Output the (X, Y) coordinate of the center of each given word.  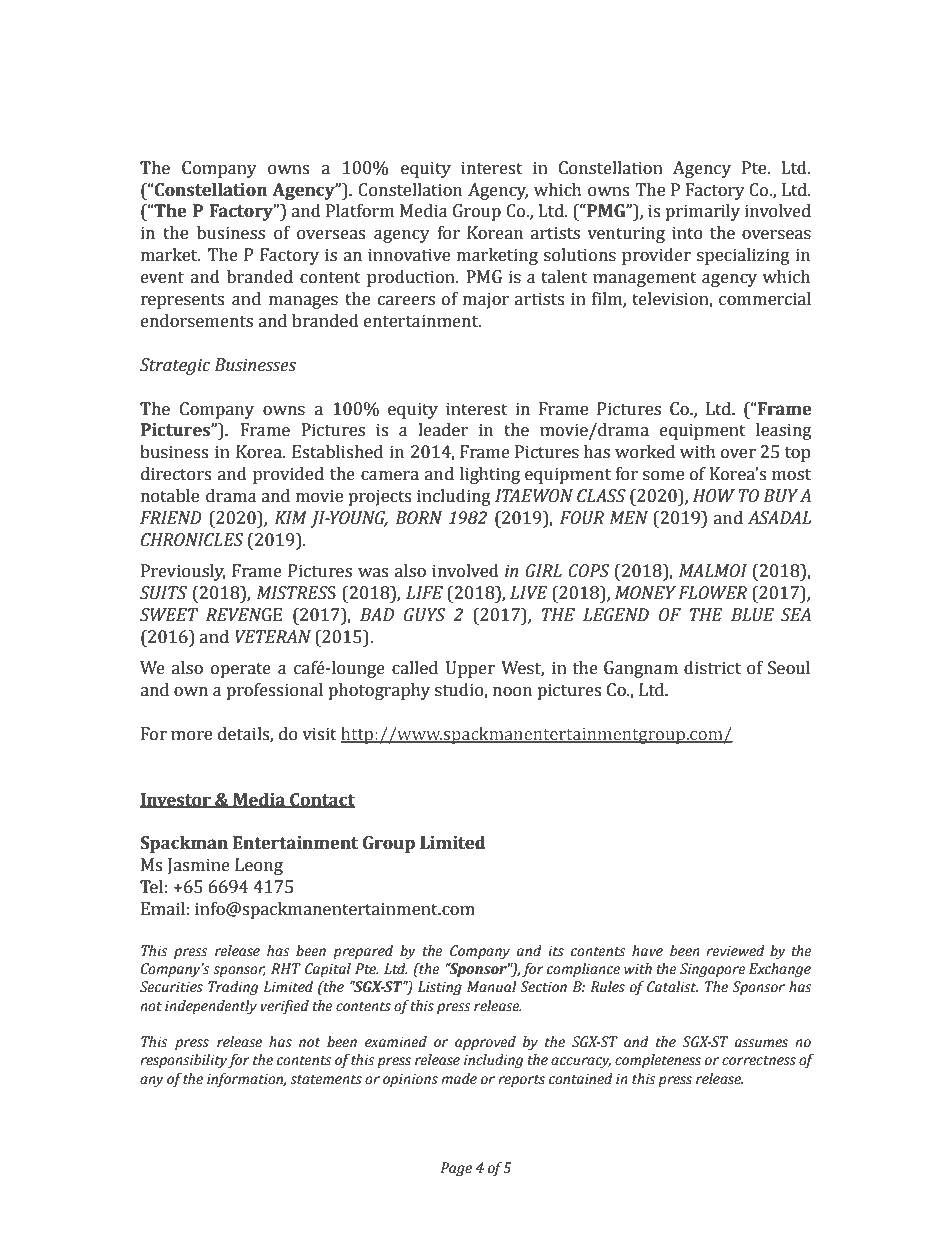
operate (241, 670)
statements (326, 1079)
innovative (409, 255)
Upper (470, 669)
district (712, 668)
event (162, 278)
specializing (743, 256)
